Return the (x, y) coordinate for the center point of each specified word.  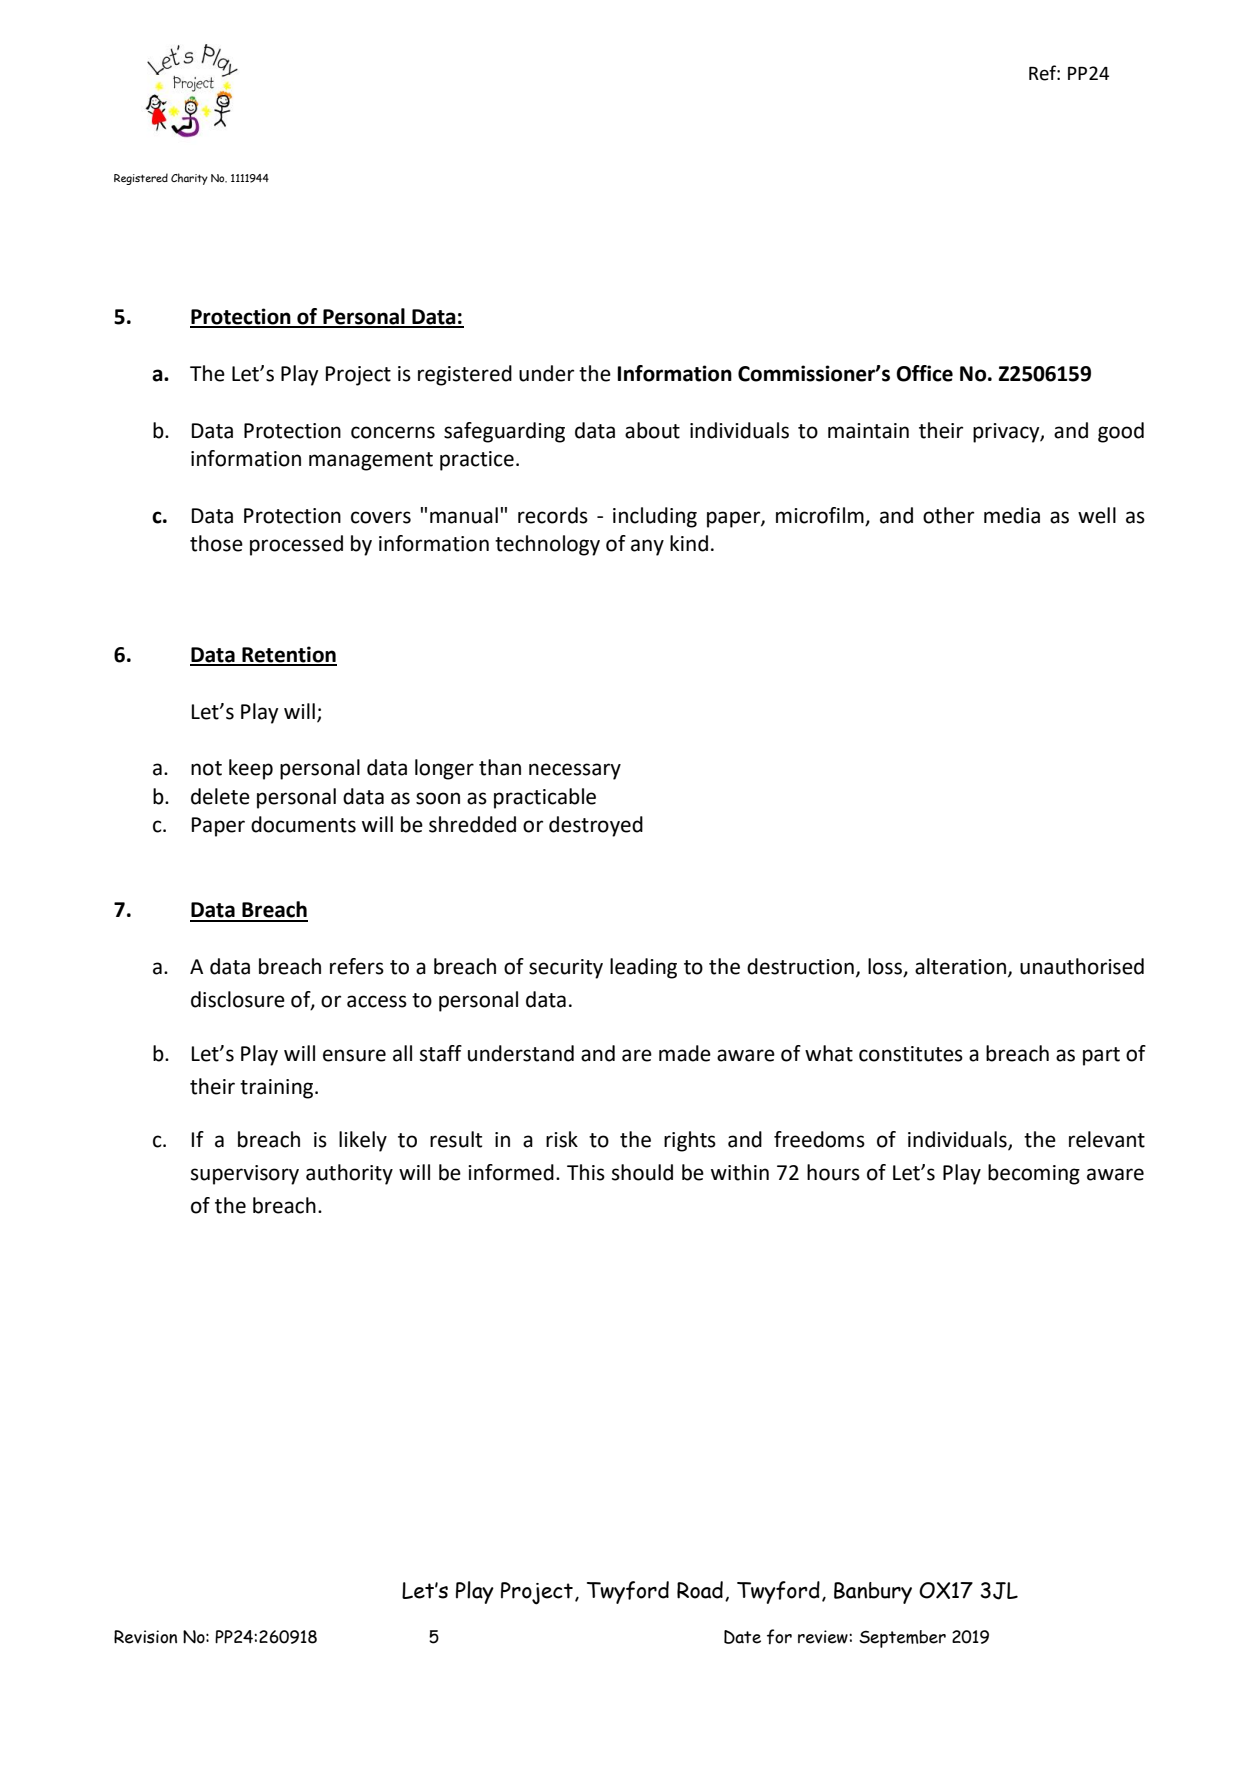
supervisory (245, 1175)
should (642, 1172)
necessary (575, 771)
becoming (1034, 1174)
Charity (189, 179)
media (1012, 515)
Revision (145, 1637)
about (652, 430)
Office (924, 373)
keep (251, 769)
